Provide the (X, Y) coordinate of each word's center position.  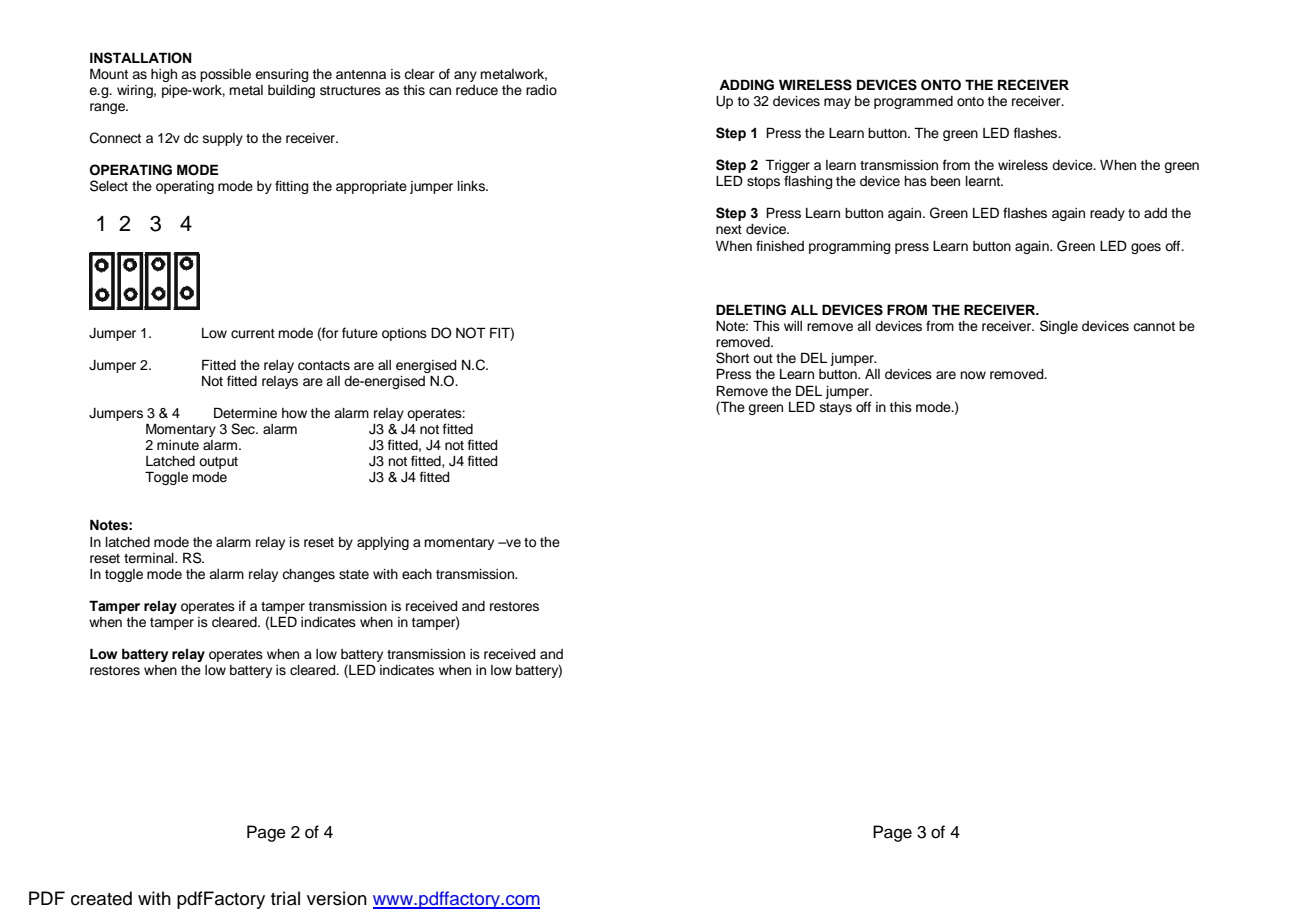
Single (1059, 327)
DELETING (751, 310)
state (354, 575)
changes (308, 575)
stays (836, 409)
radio (541, 90)
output (218, 463)
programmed (913, 102)
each (417, 574)
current (253, 333)
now (973, 375)
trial (285, 898)
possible (225, 75)
